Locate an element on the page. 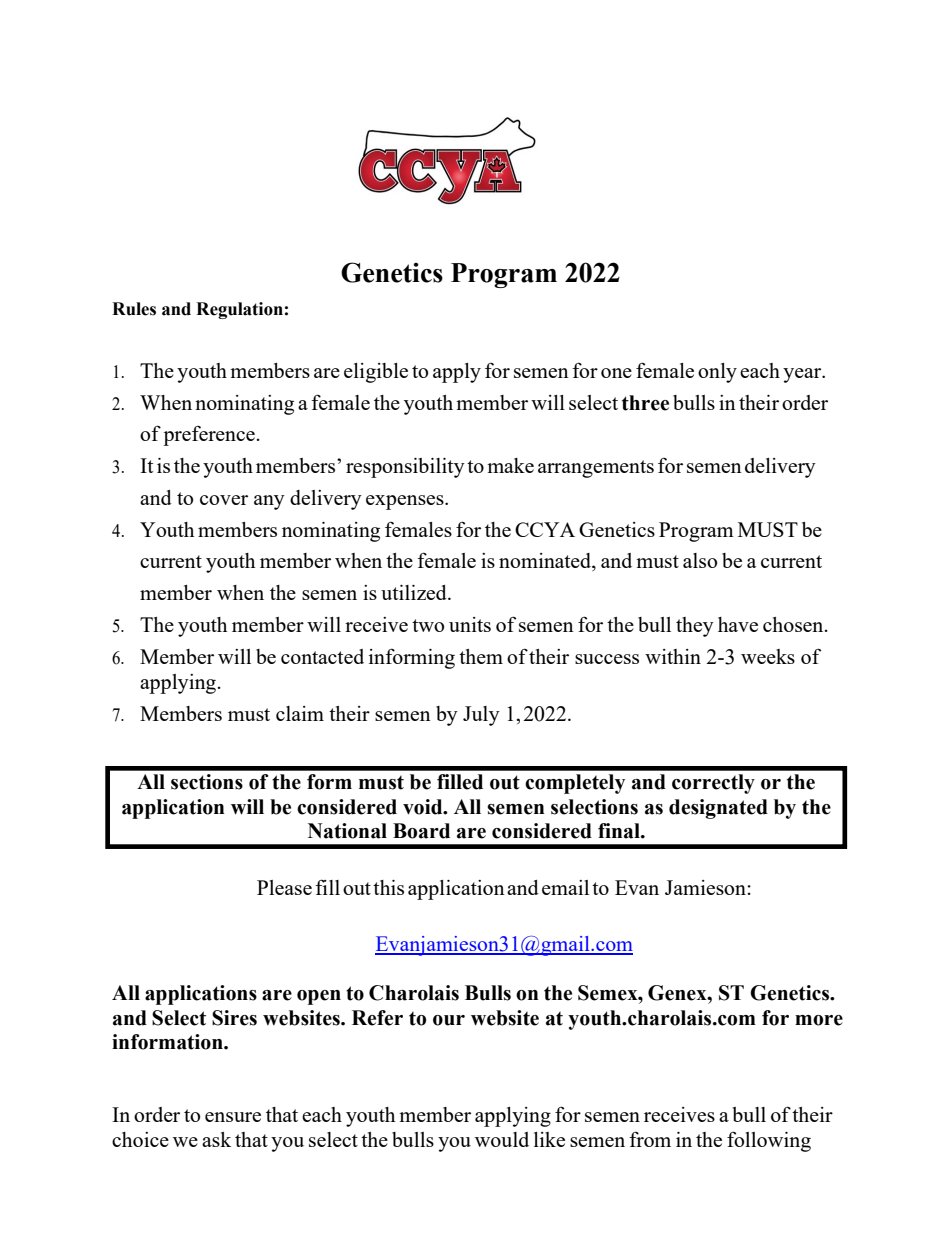  only is located at coordinates (717, 373).
